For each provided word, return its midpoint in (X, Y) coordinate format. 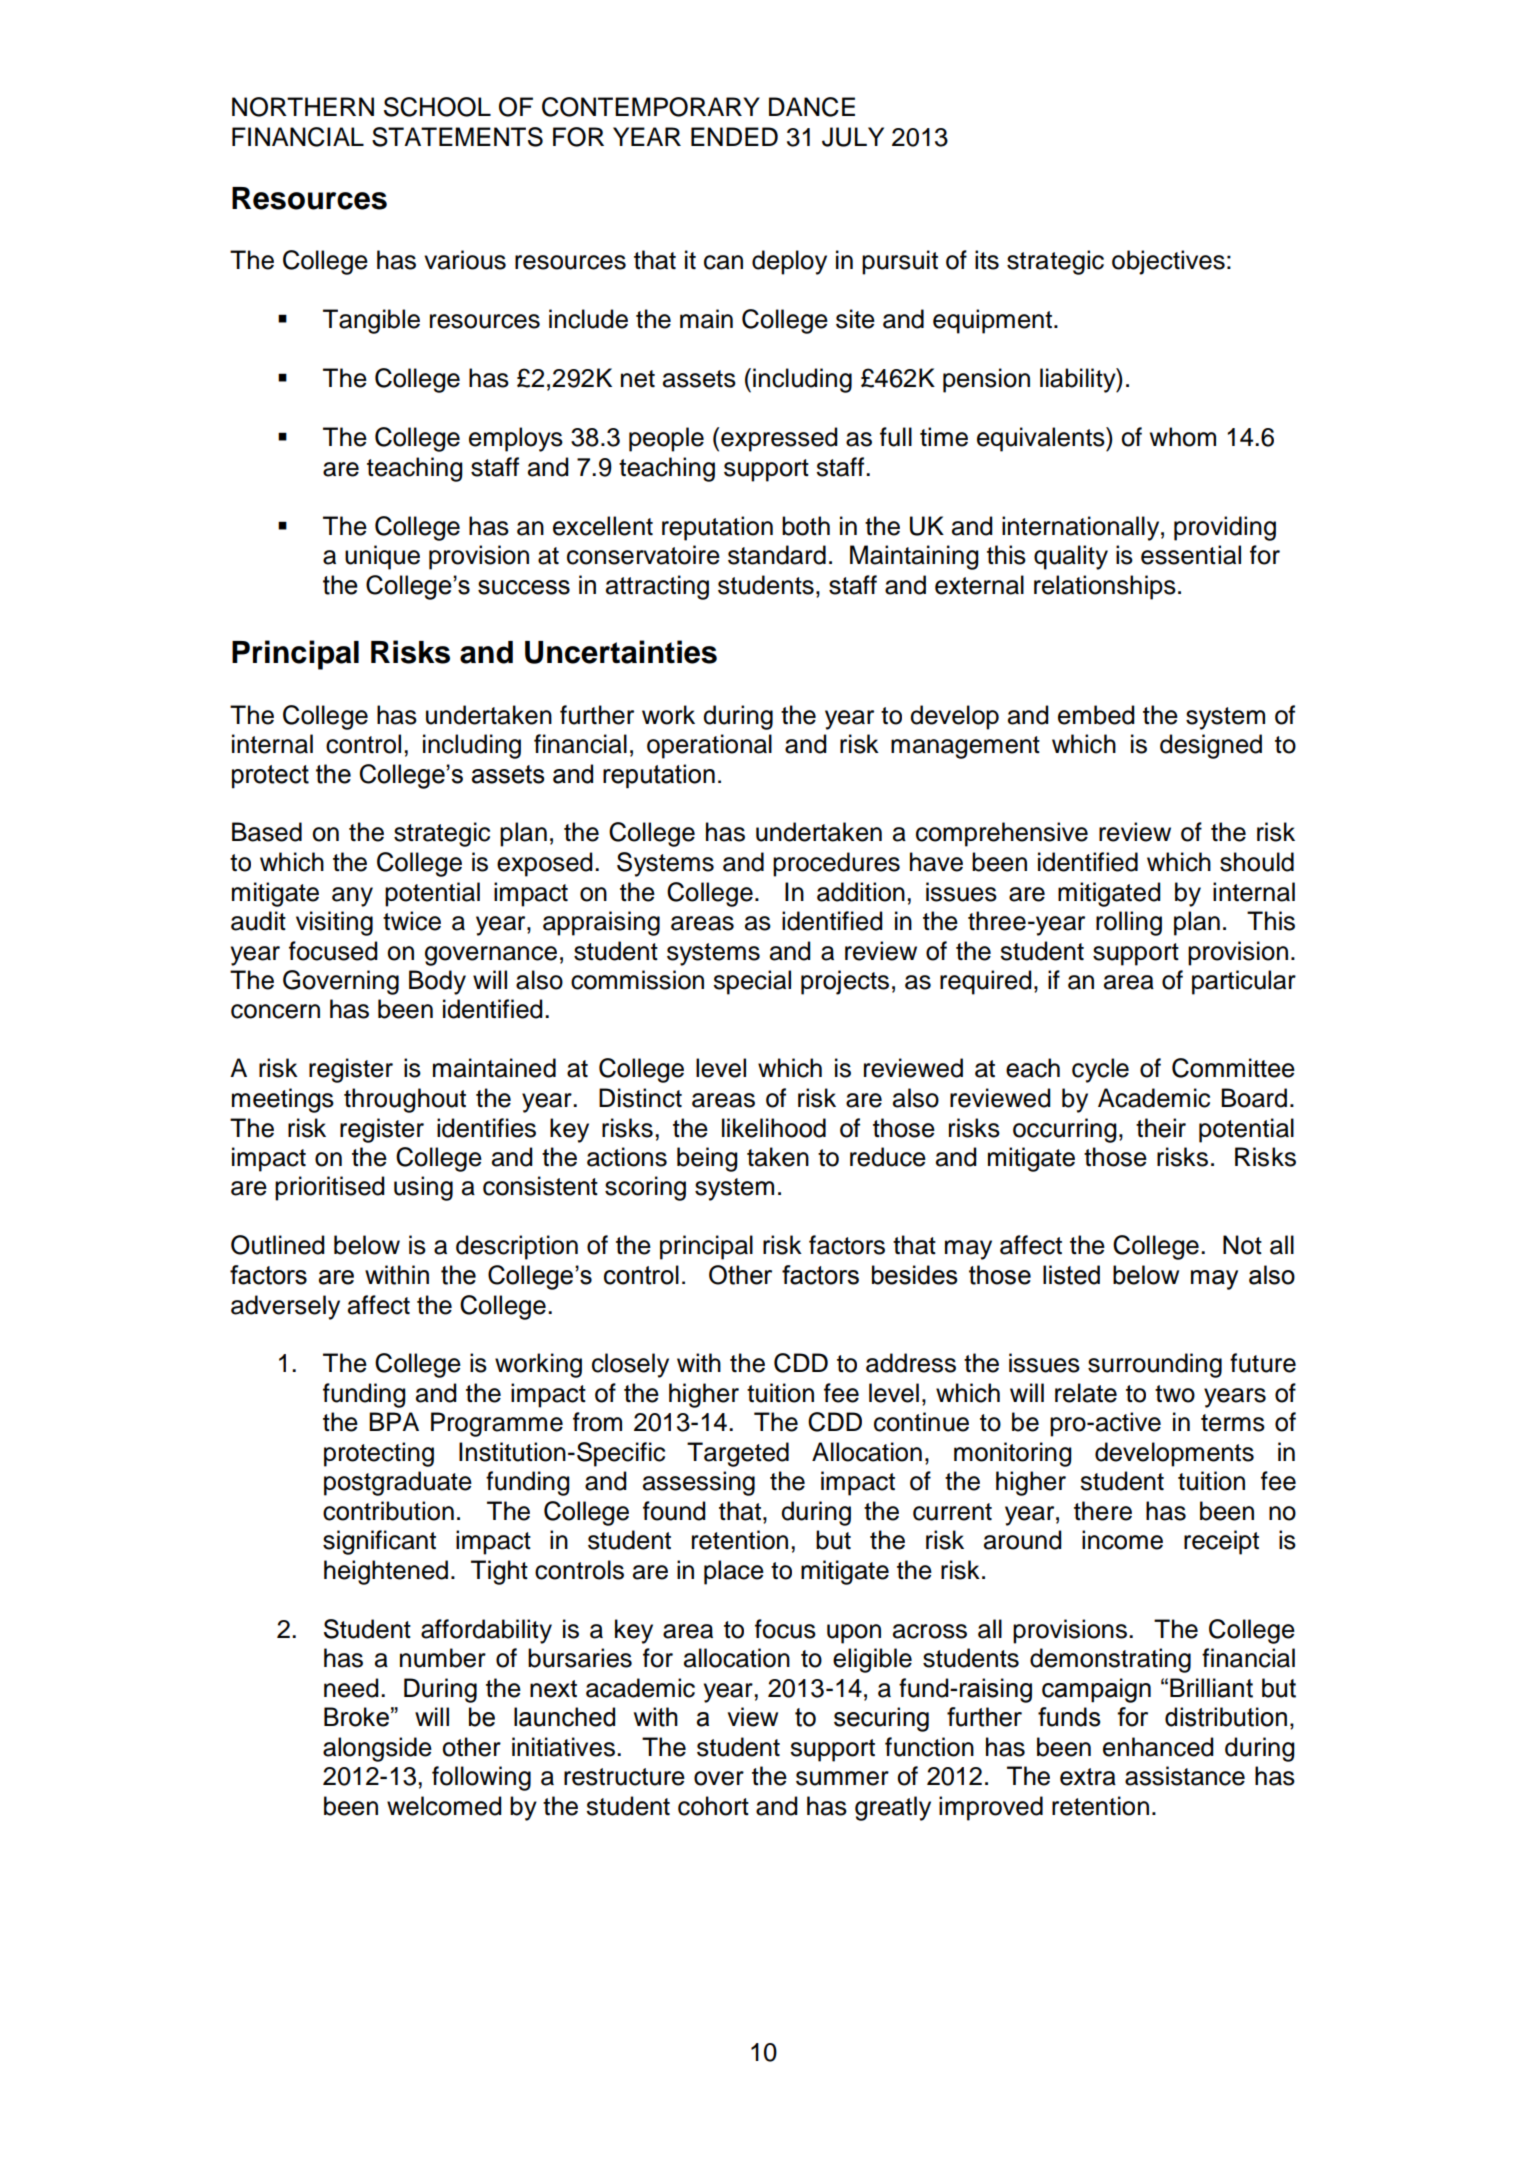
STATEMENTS (457, 137)
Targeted (738, 1454)
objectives (1168, 262)
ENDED (734, 136)
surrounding (1155, 1365)
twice (412, 921)
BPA (394, 1421)
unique (382, 557)
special (752, 982)
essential (1191, 555)
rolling (1129, 923)
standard (777, 555)
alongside (377, 1749)
